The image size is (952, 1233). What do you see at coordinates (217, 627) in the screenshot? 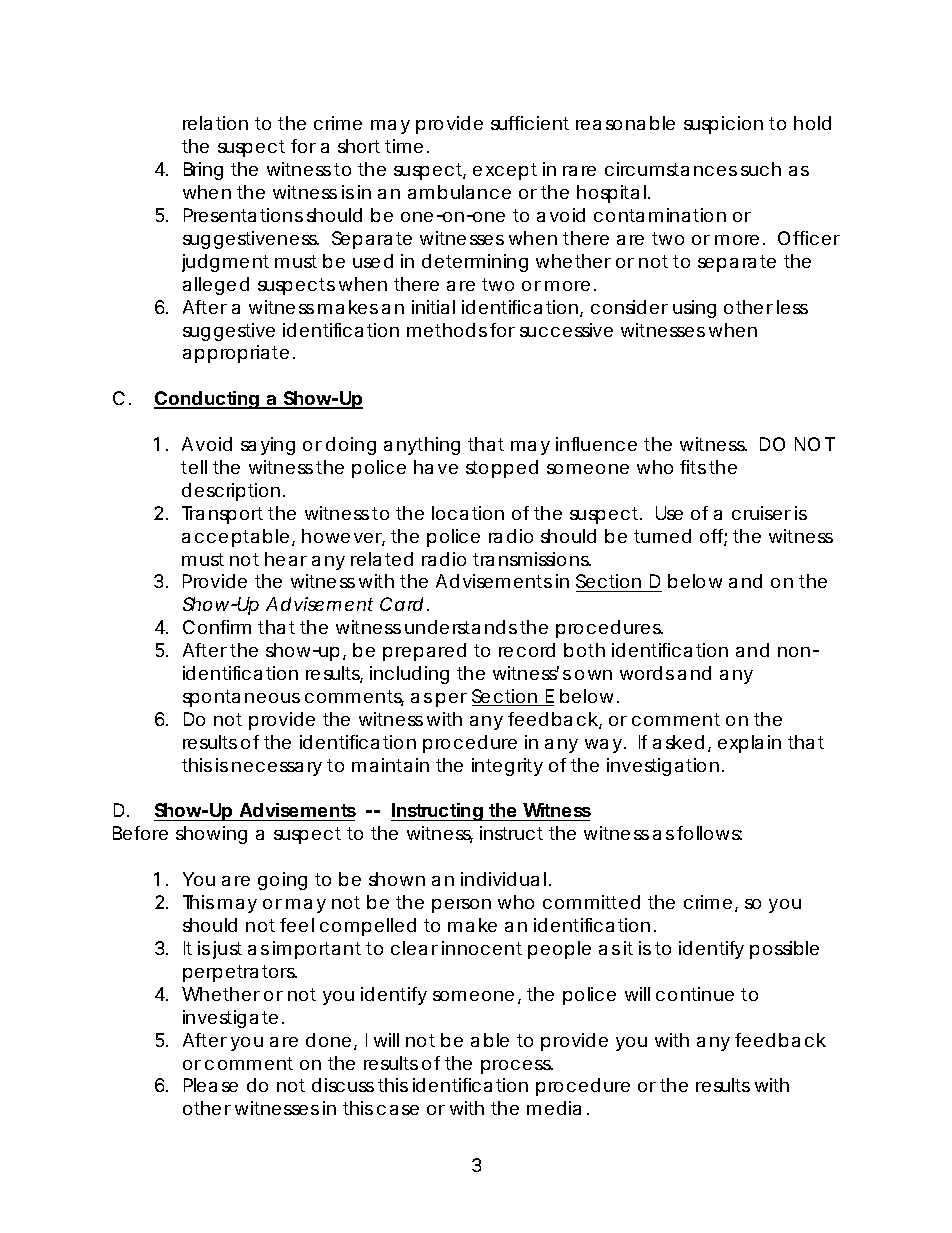
I see `Confirm` at bounding box center [217, 627].
